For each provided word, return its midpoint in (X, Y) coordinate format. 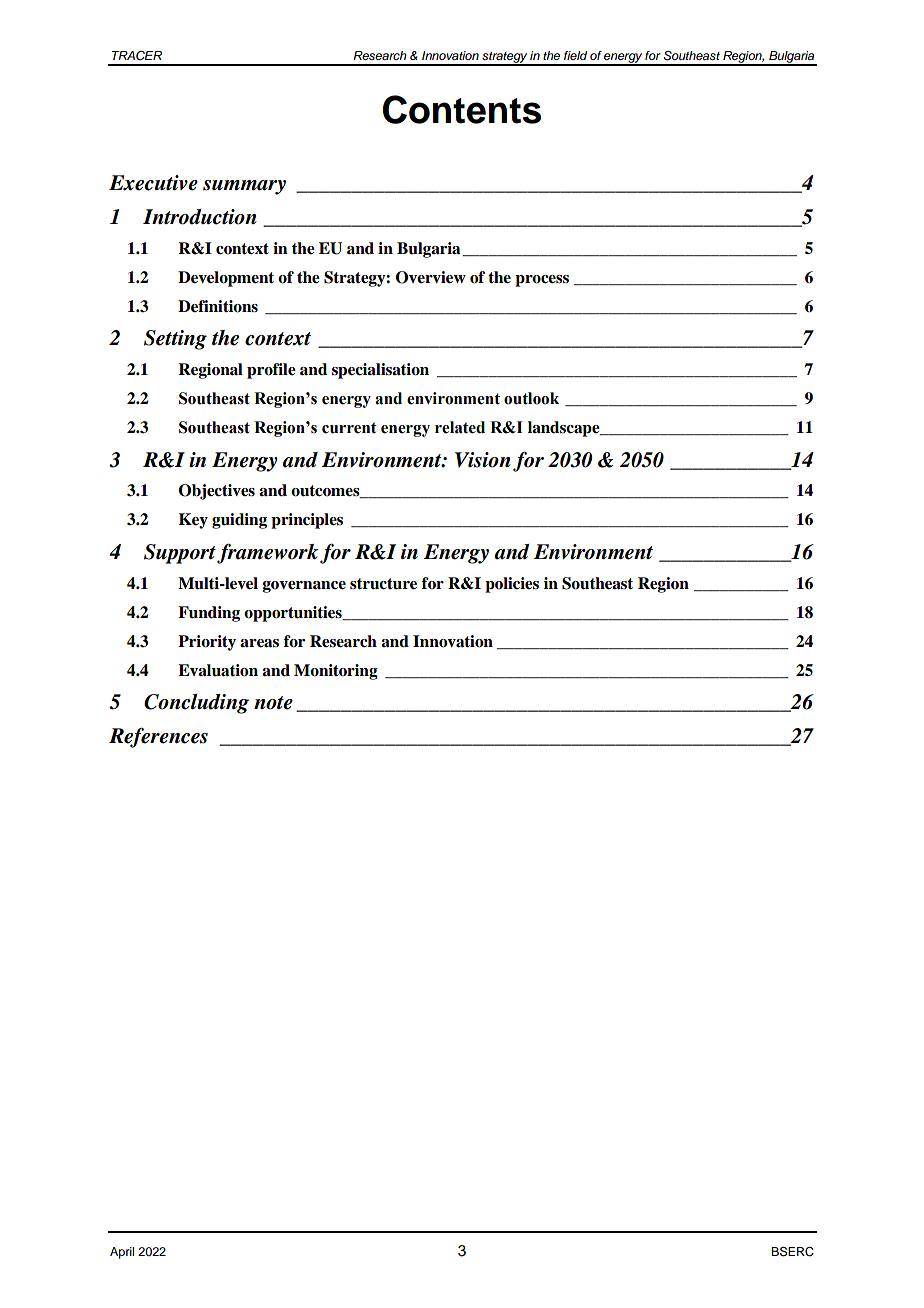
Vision (483, 460)
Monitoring (336, 672)
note (273, 703)
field (575, 55)
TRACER (137, 55)
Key (193, 521)
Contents (462, 109)
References (158, 737)
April (122, 1253)
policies (512, 585)
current (349, 428)
